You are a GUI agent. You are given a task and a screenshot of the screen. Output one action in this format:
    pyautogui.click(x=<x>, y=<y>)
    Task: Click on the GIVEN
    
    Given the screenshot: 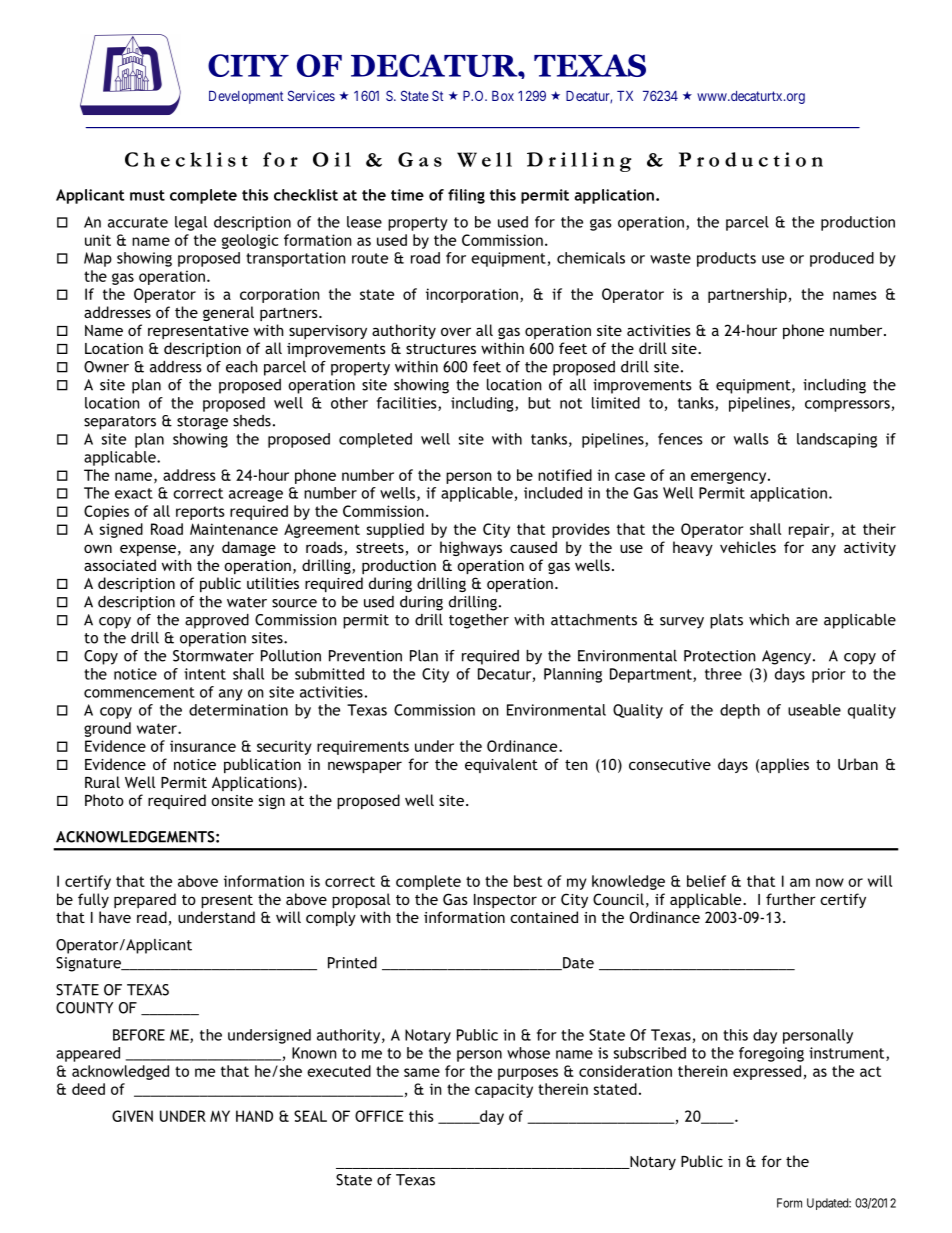 What is the action you would take?
    pyautogui.click(x=132, y=1116)
